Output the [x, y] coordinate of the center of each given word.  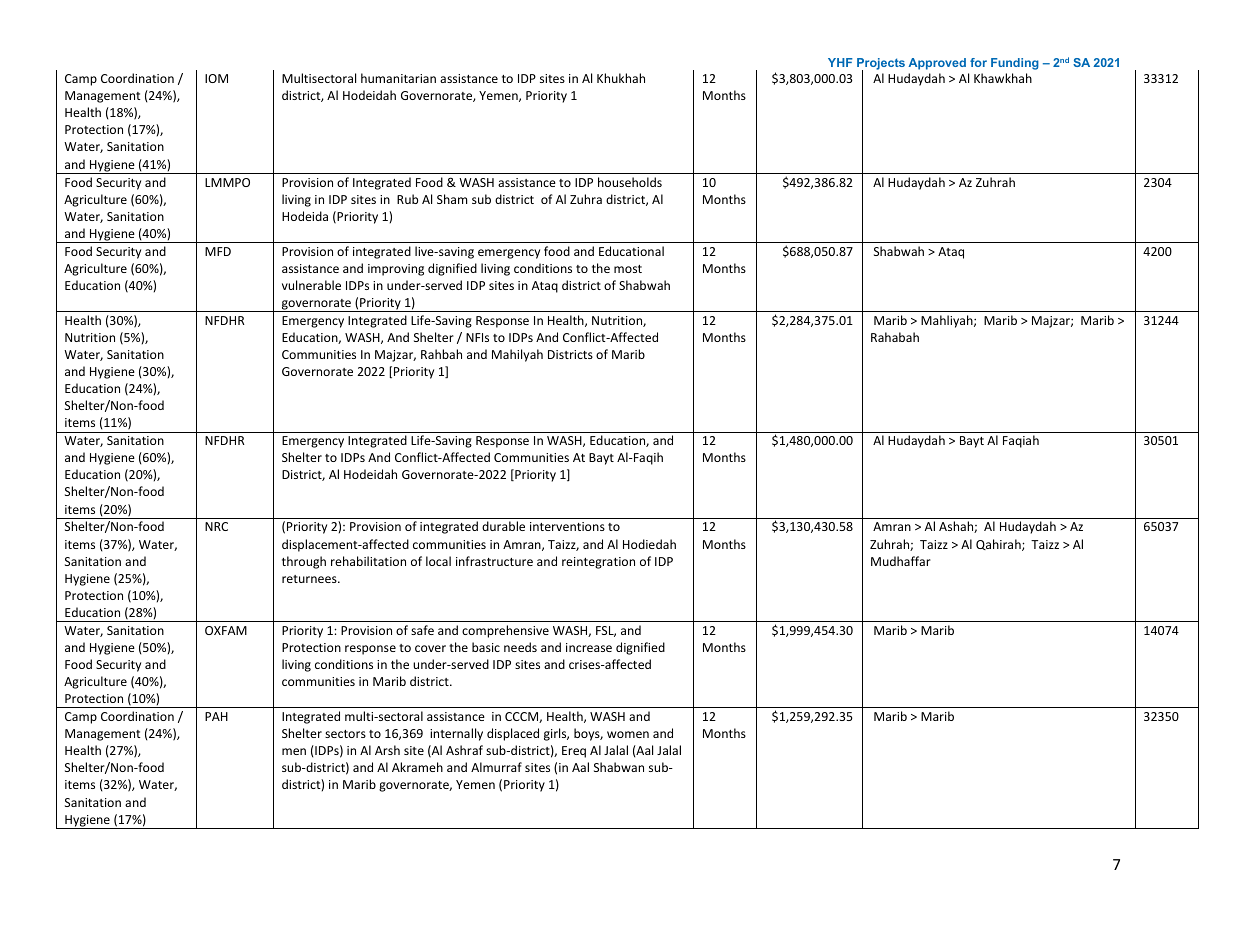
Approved [937, 64]
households [630, 182]
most [628, 269]
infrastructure [494, 561]
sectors [345, 734]
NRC [216, 526]
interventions [567, 526]
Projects [881, 65]
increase [589, 647]
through [304, 562]
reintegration [598, 563]
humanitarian [398, 78]
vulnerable [311, 285]
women [628, 734]
